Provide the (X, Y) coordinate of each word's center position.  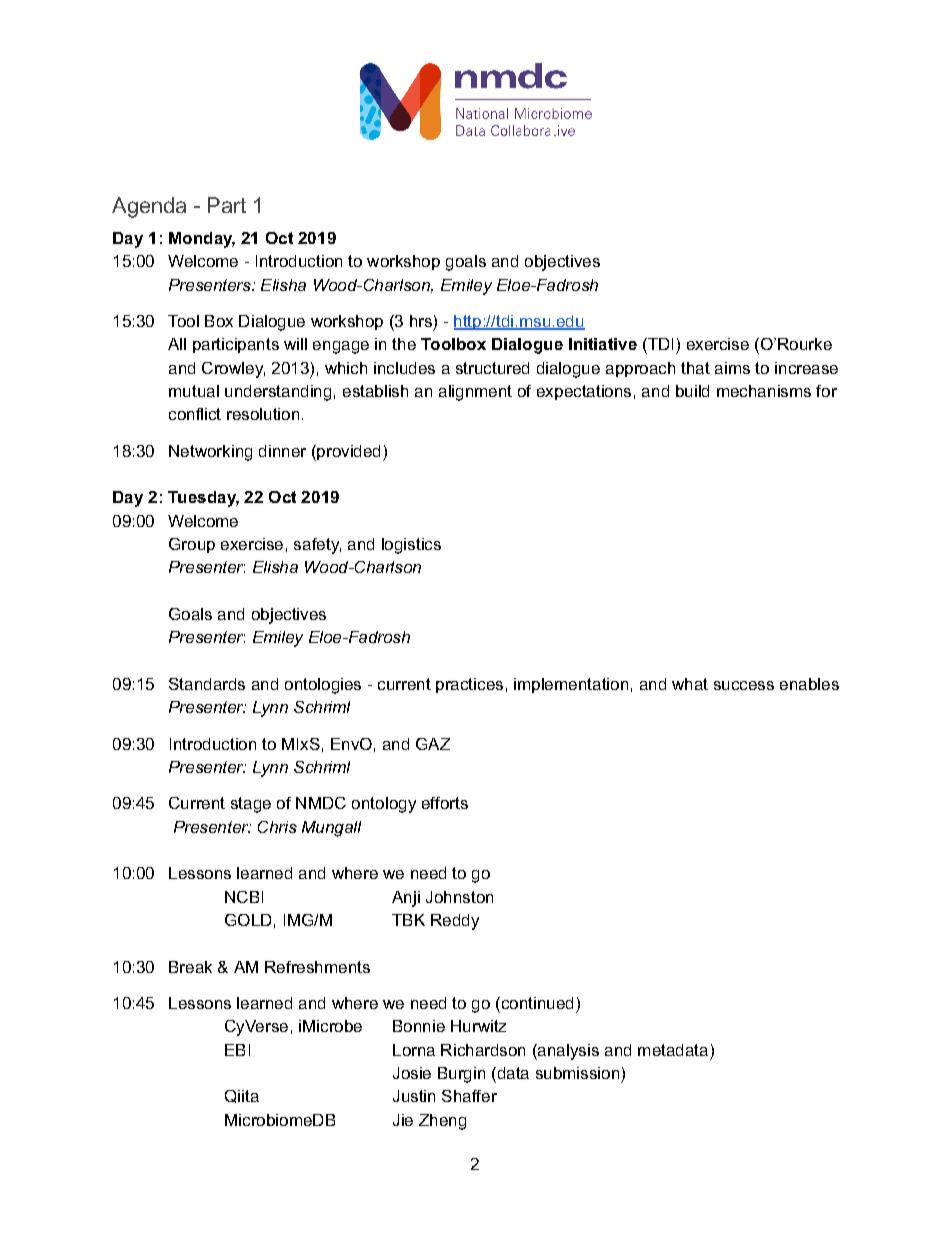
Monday (202, 240)
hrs (421, 321)
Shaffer (469, 1096)
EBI (237, 1050)
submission (577, 1073)
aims (732, 368)
